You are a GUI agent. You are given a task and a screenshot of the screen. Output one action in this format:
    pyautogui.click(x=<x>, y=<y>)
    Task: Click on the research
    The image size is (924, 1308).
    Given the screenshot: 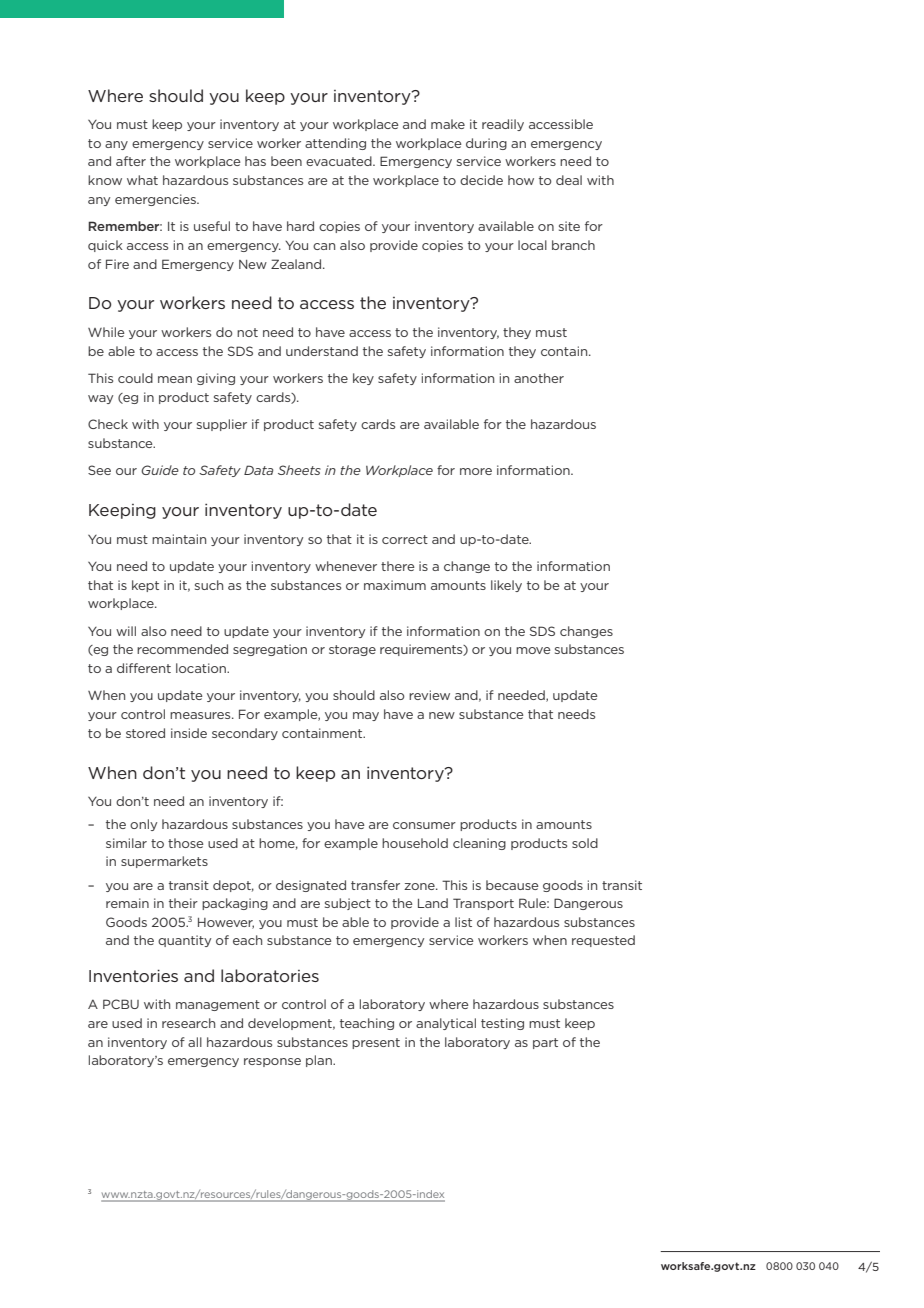 What is the action you would take?
    pyautogui.click(x=188, y=1023)
